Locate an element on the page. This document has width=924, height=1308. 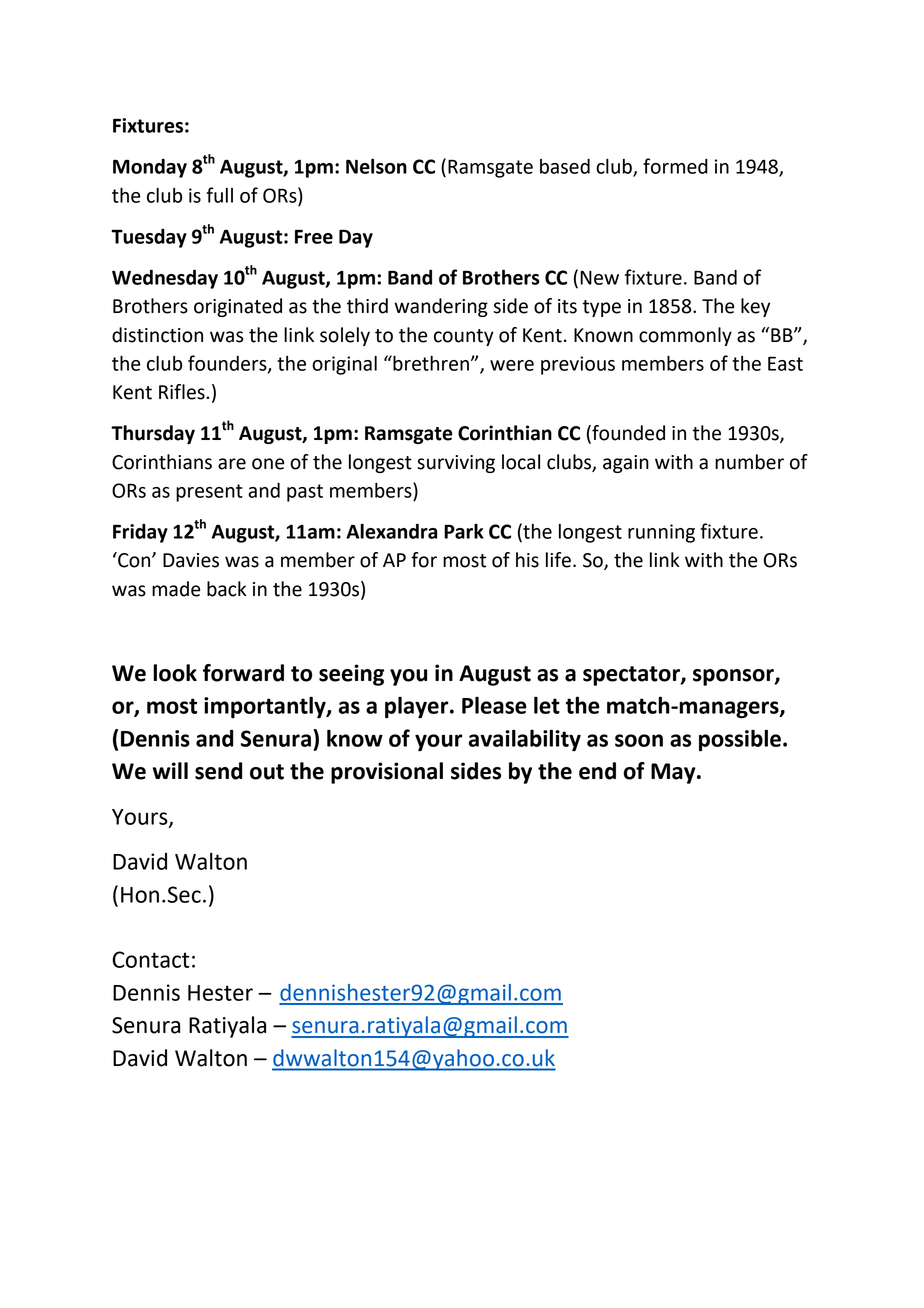
running is located at coordinates (661, 533).
